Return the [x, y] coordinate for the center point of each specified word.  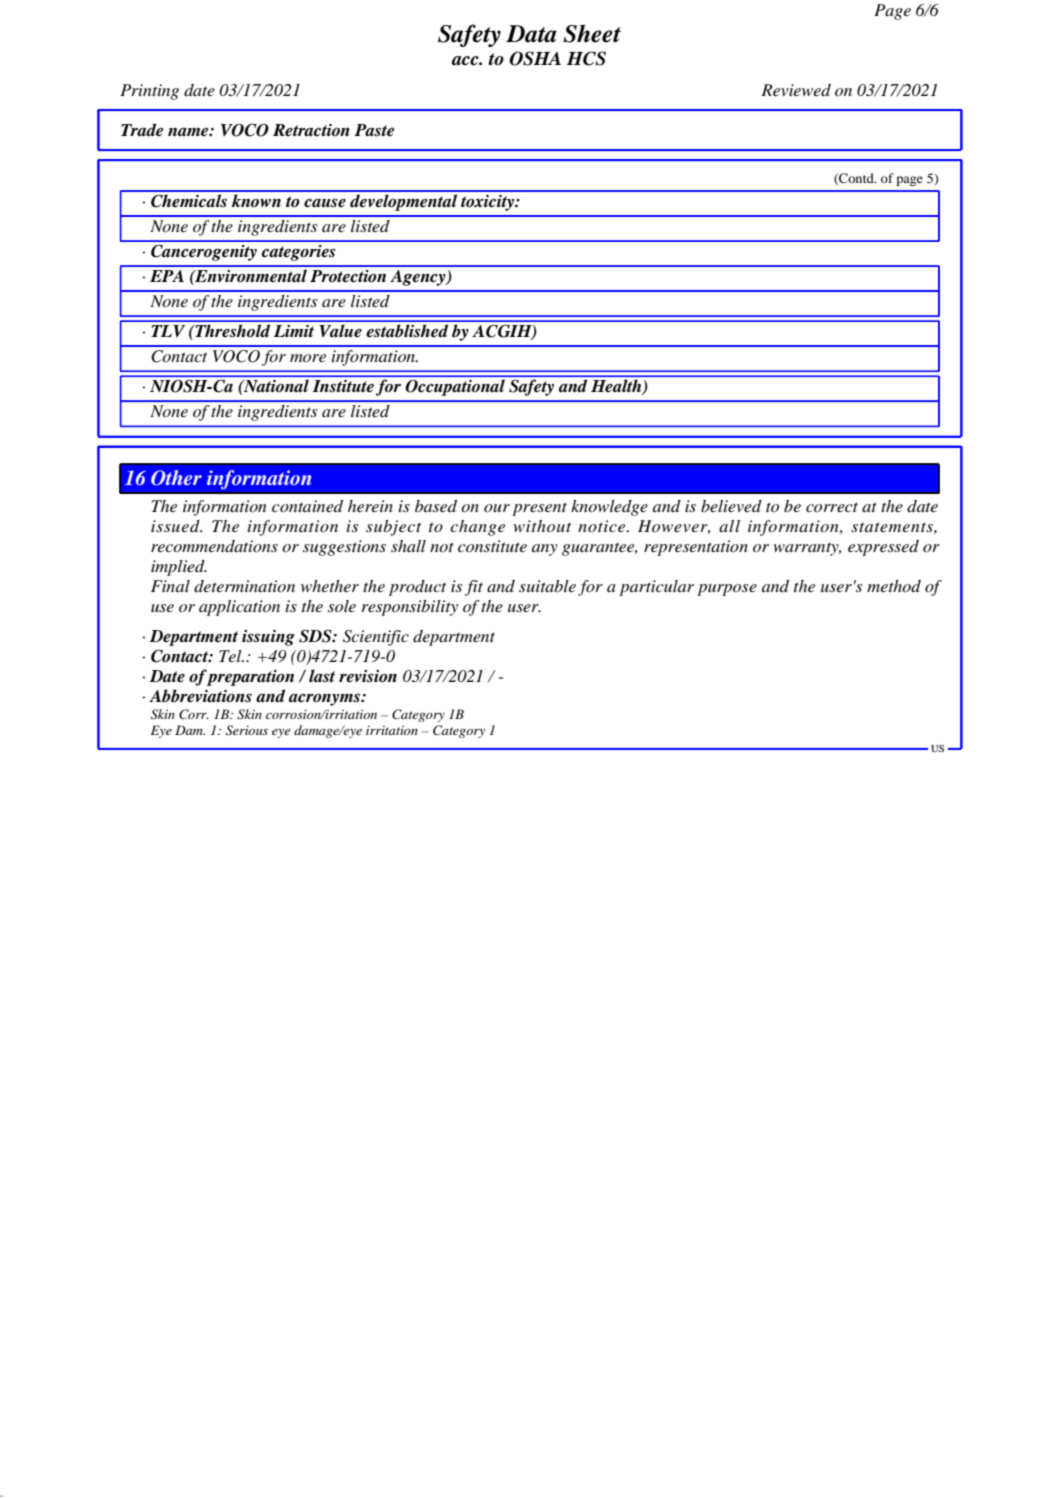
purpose [727, 590]
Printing [149, 92]
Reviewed [796, 90]
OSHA [535, 58]
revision [368, 676]
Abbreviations [200, 696]
